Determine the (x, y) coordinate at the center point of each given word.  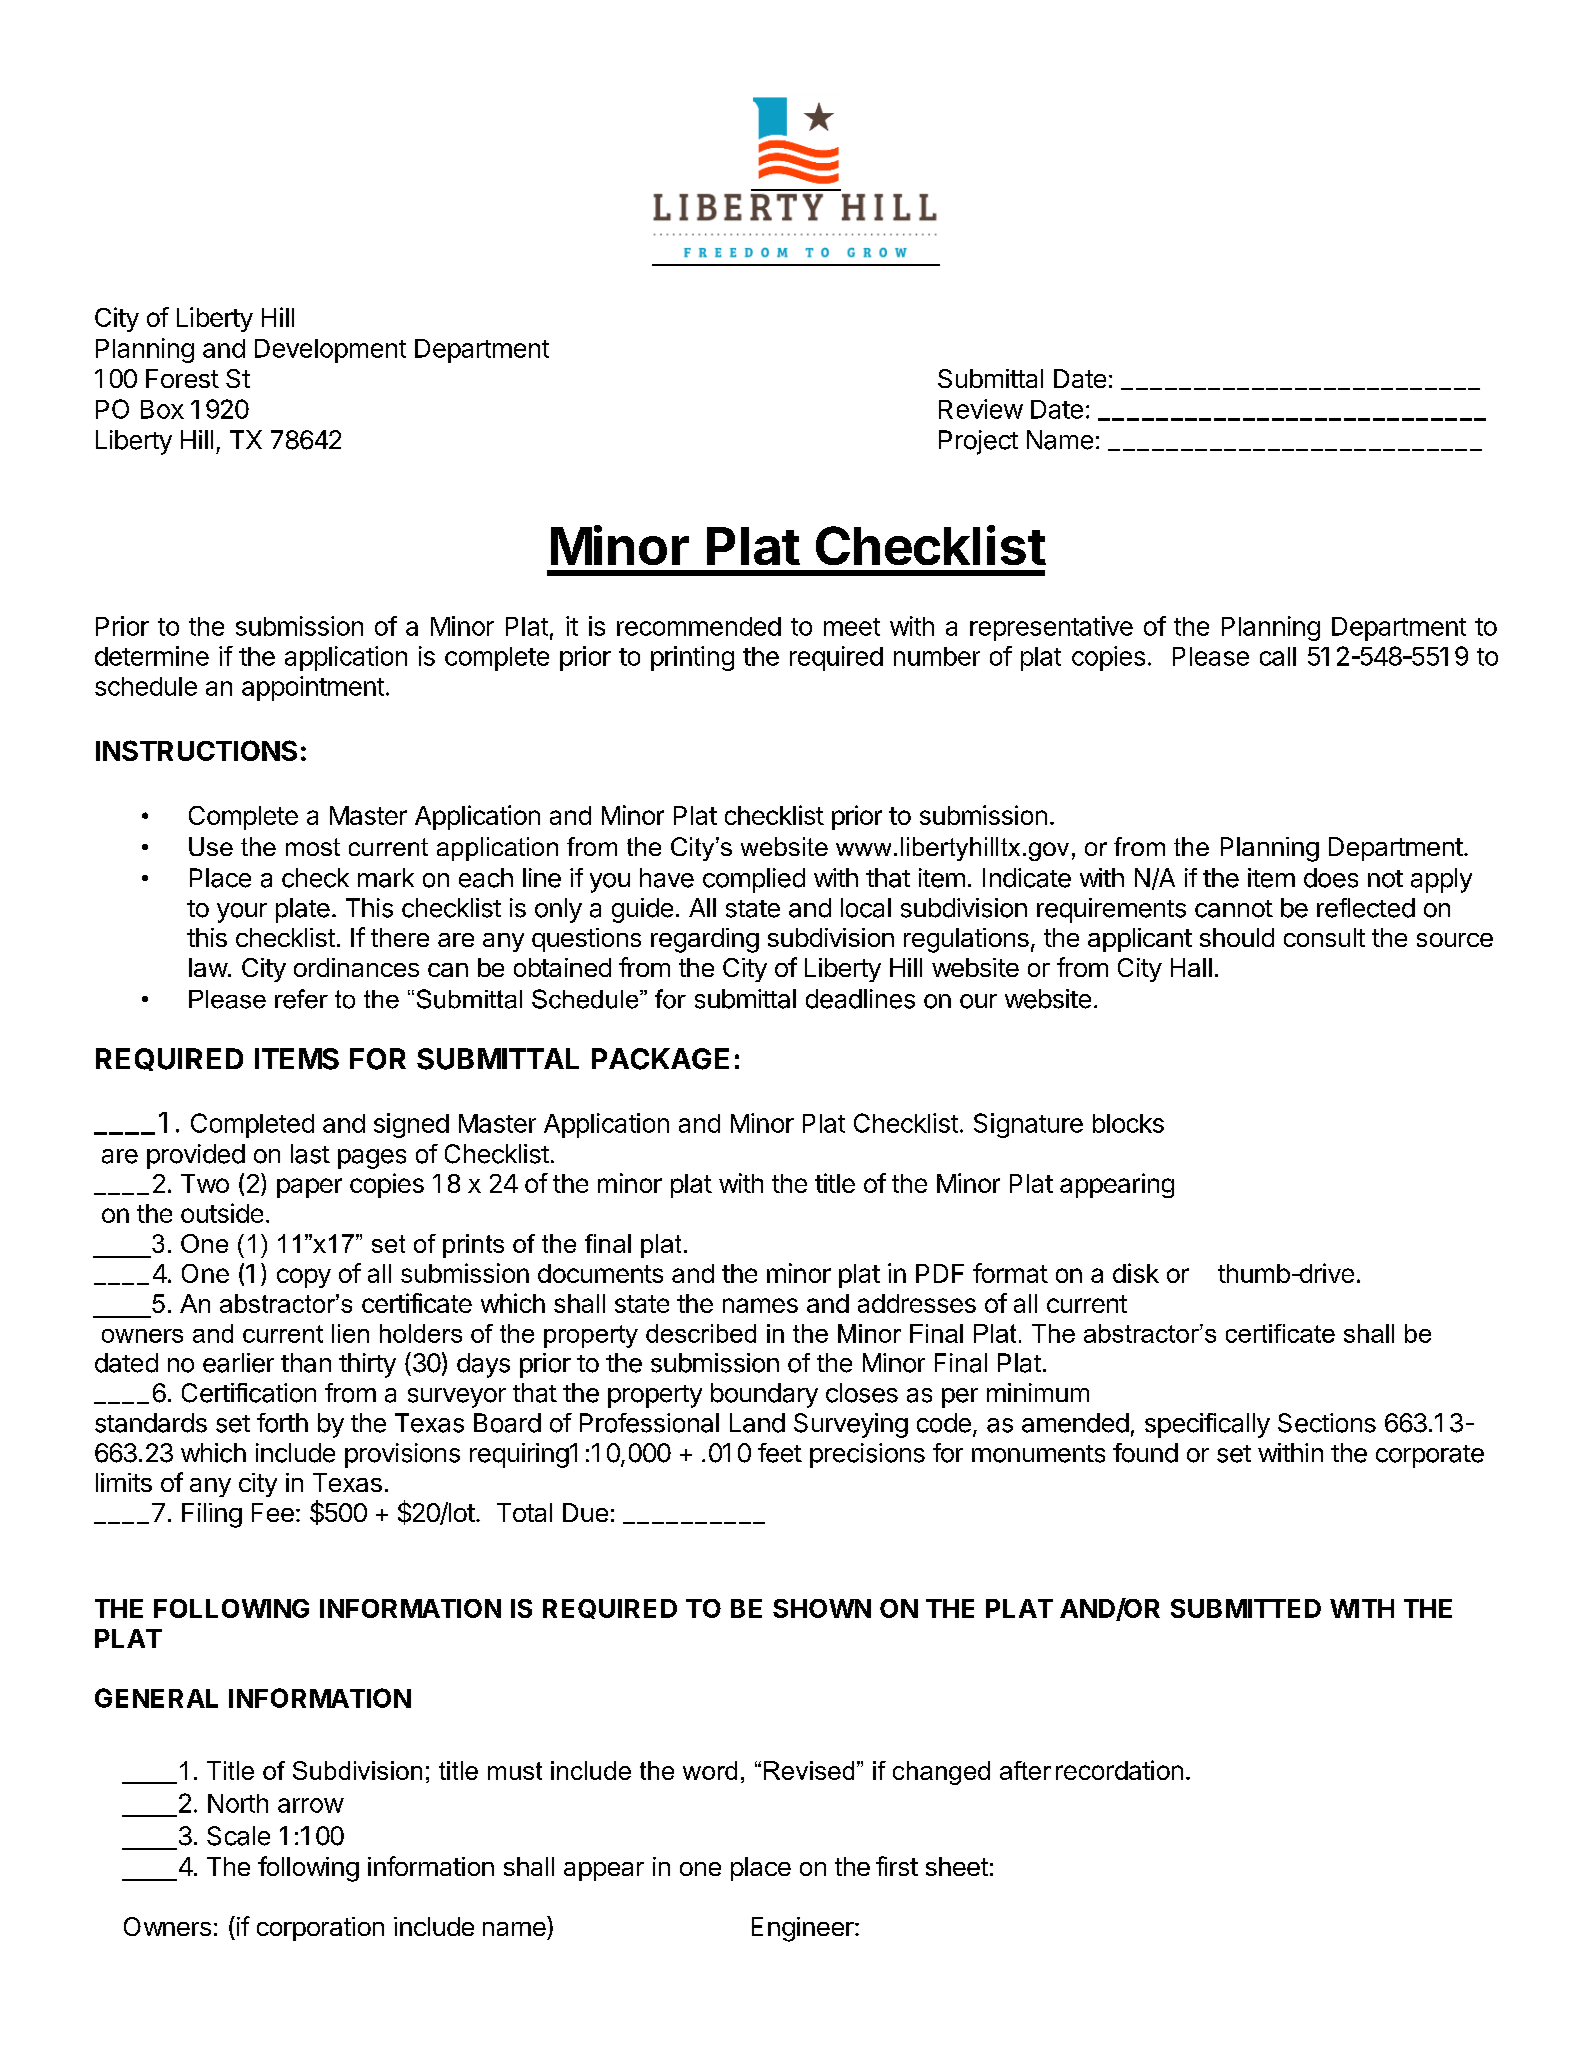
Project (978, 442)
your (242, 913)
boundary (764, 1395)
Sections (1327, 1423)
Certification (249, 1393)
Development (330, 351)
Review (981, 409)
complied (754, 880)
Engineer (804, 1929)
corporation (320, 1929)
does (1331, 878)
